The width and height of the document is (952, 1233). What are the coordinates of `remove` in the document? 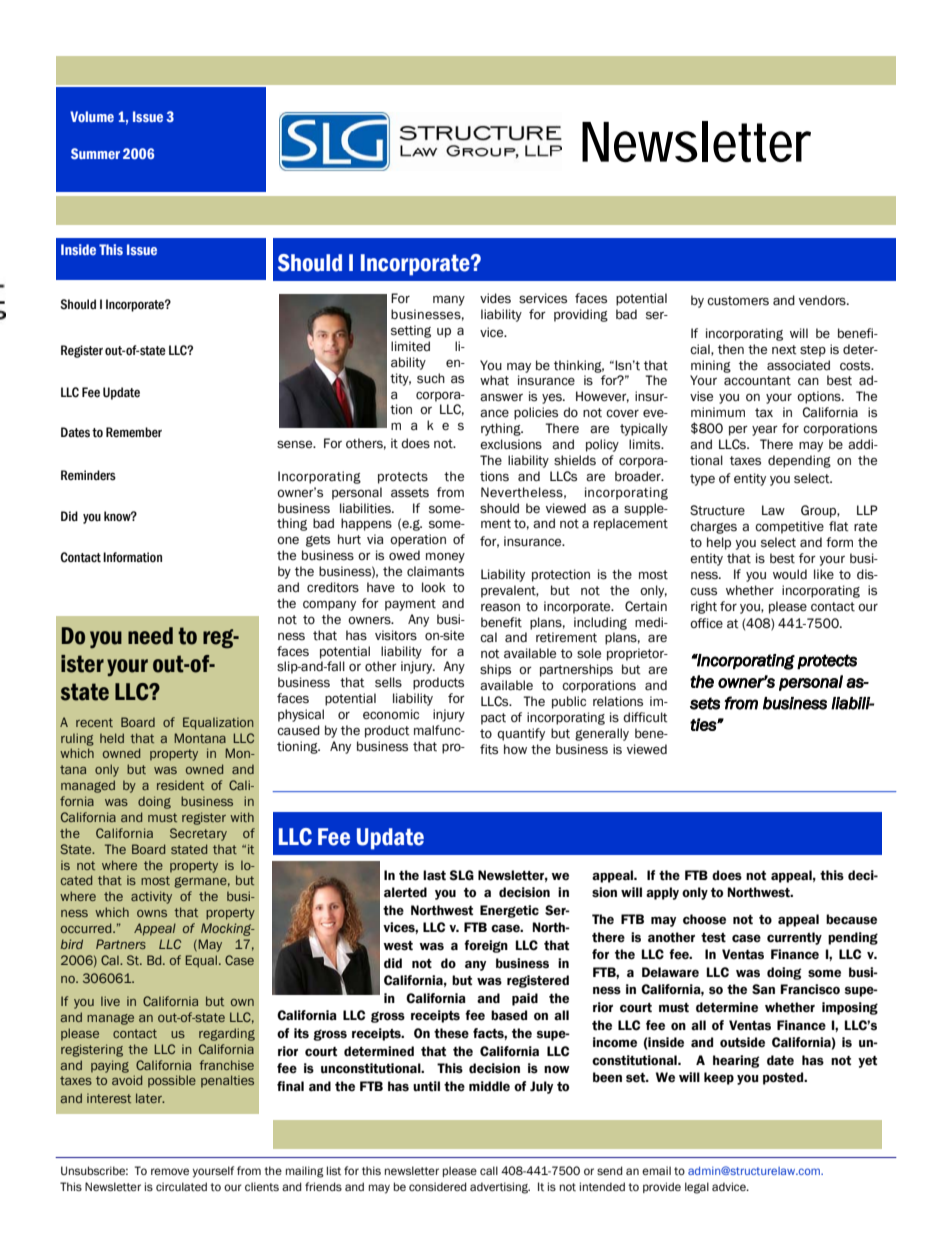 It's located at (170, 1171).
